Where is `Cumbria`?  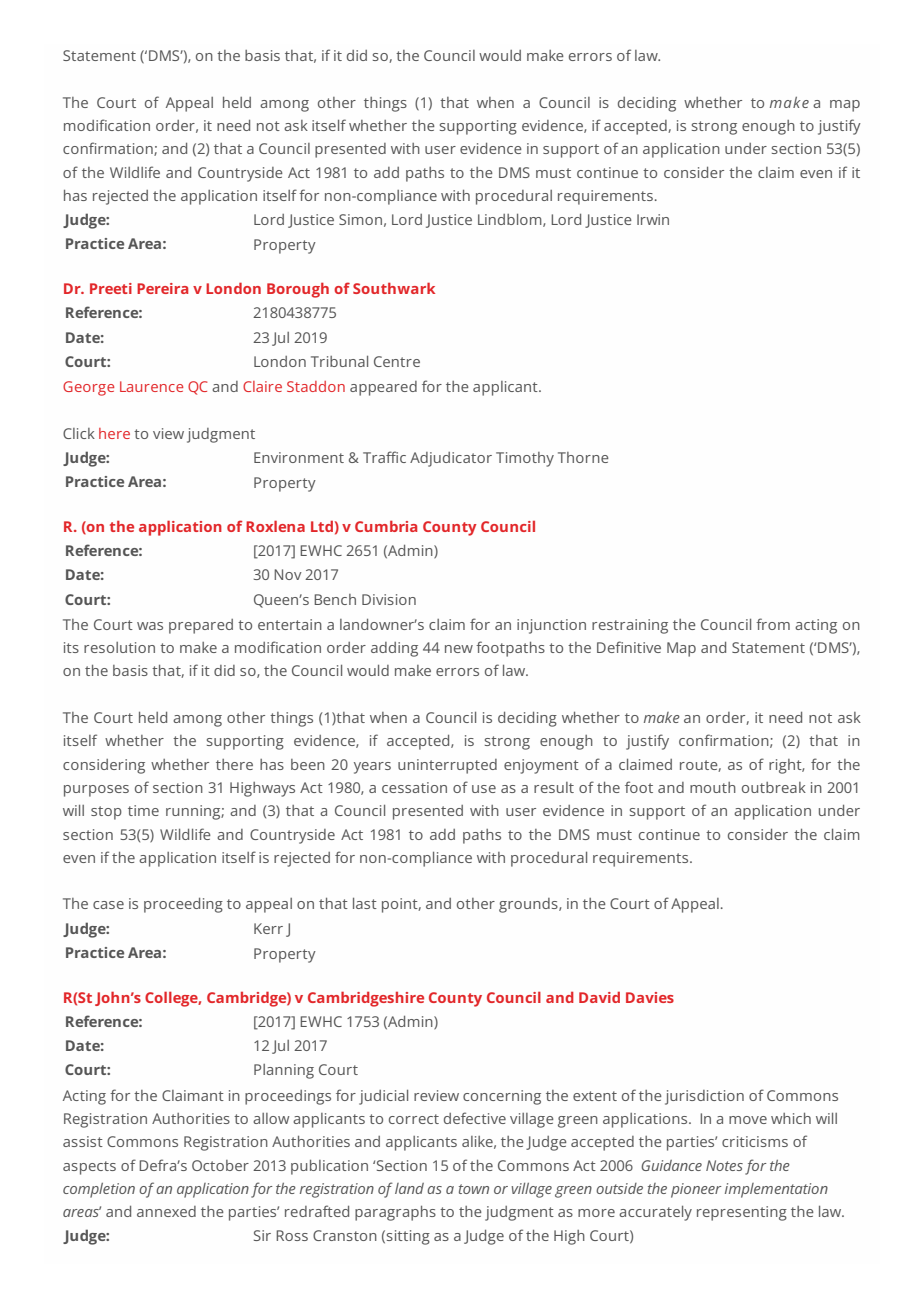
Cumbria is located at coordinates (386, 526).
